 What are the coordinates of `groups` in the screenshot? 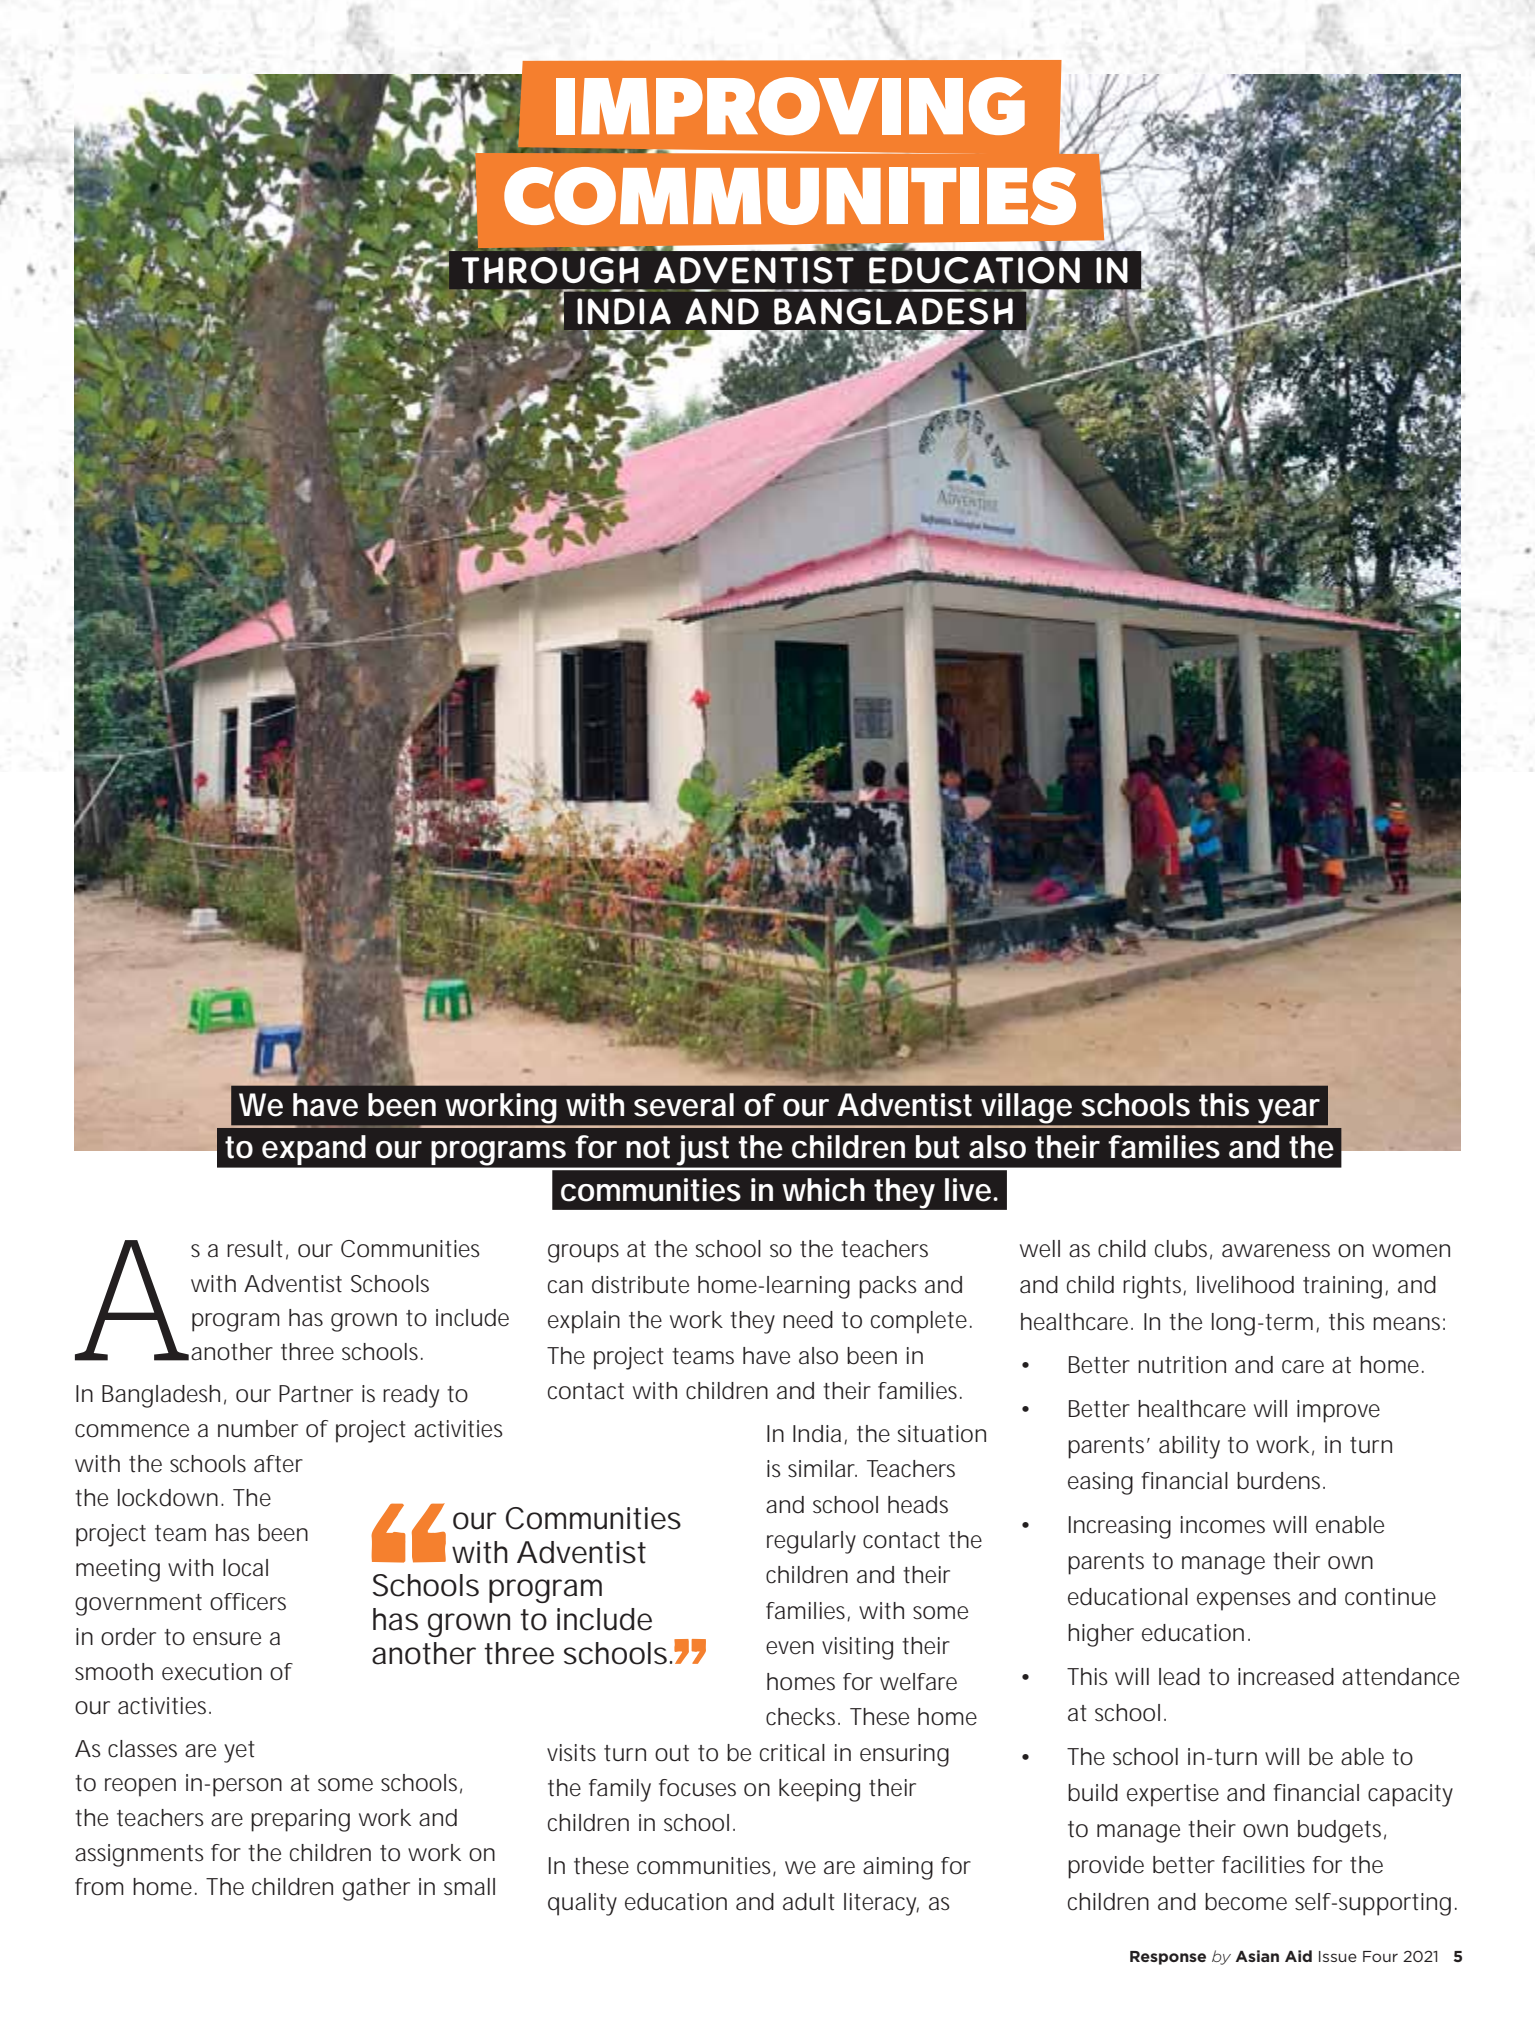 It's located at (583, 1253).
